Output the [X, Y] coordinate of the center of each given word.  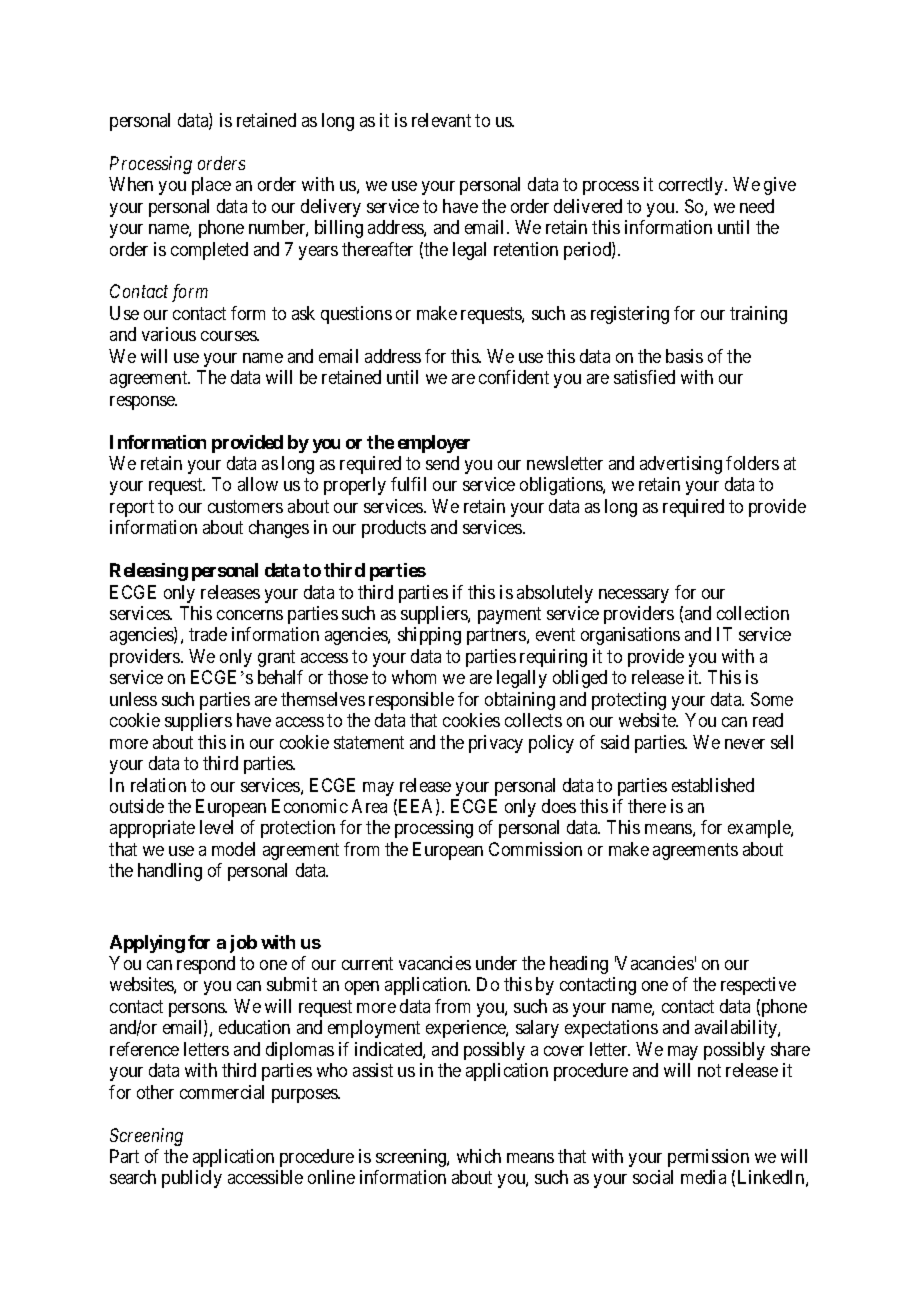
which [479, 1156]
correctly [692, 186]
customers [245, 506]
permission [708, 1158]
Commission [535, 849]
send [442, 463]
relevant [441, 120]
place [211, 186]
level [216, 827]
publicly [192, 1179]
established [713, 785]
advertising [681, 465]
